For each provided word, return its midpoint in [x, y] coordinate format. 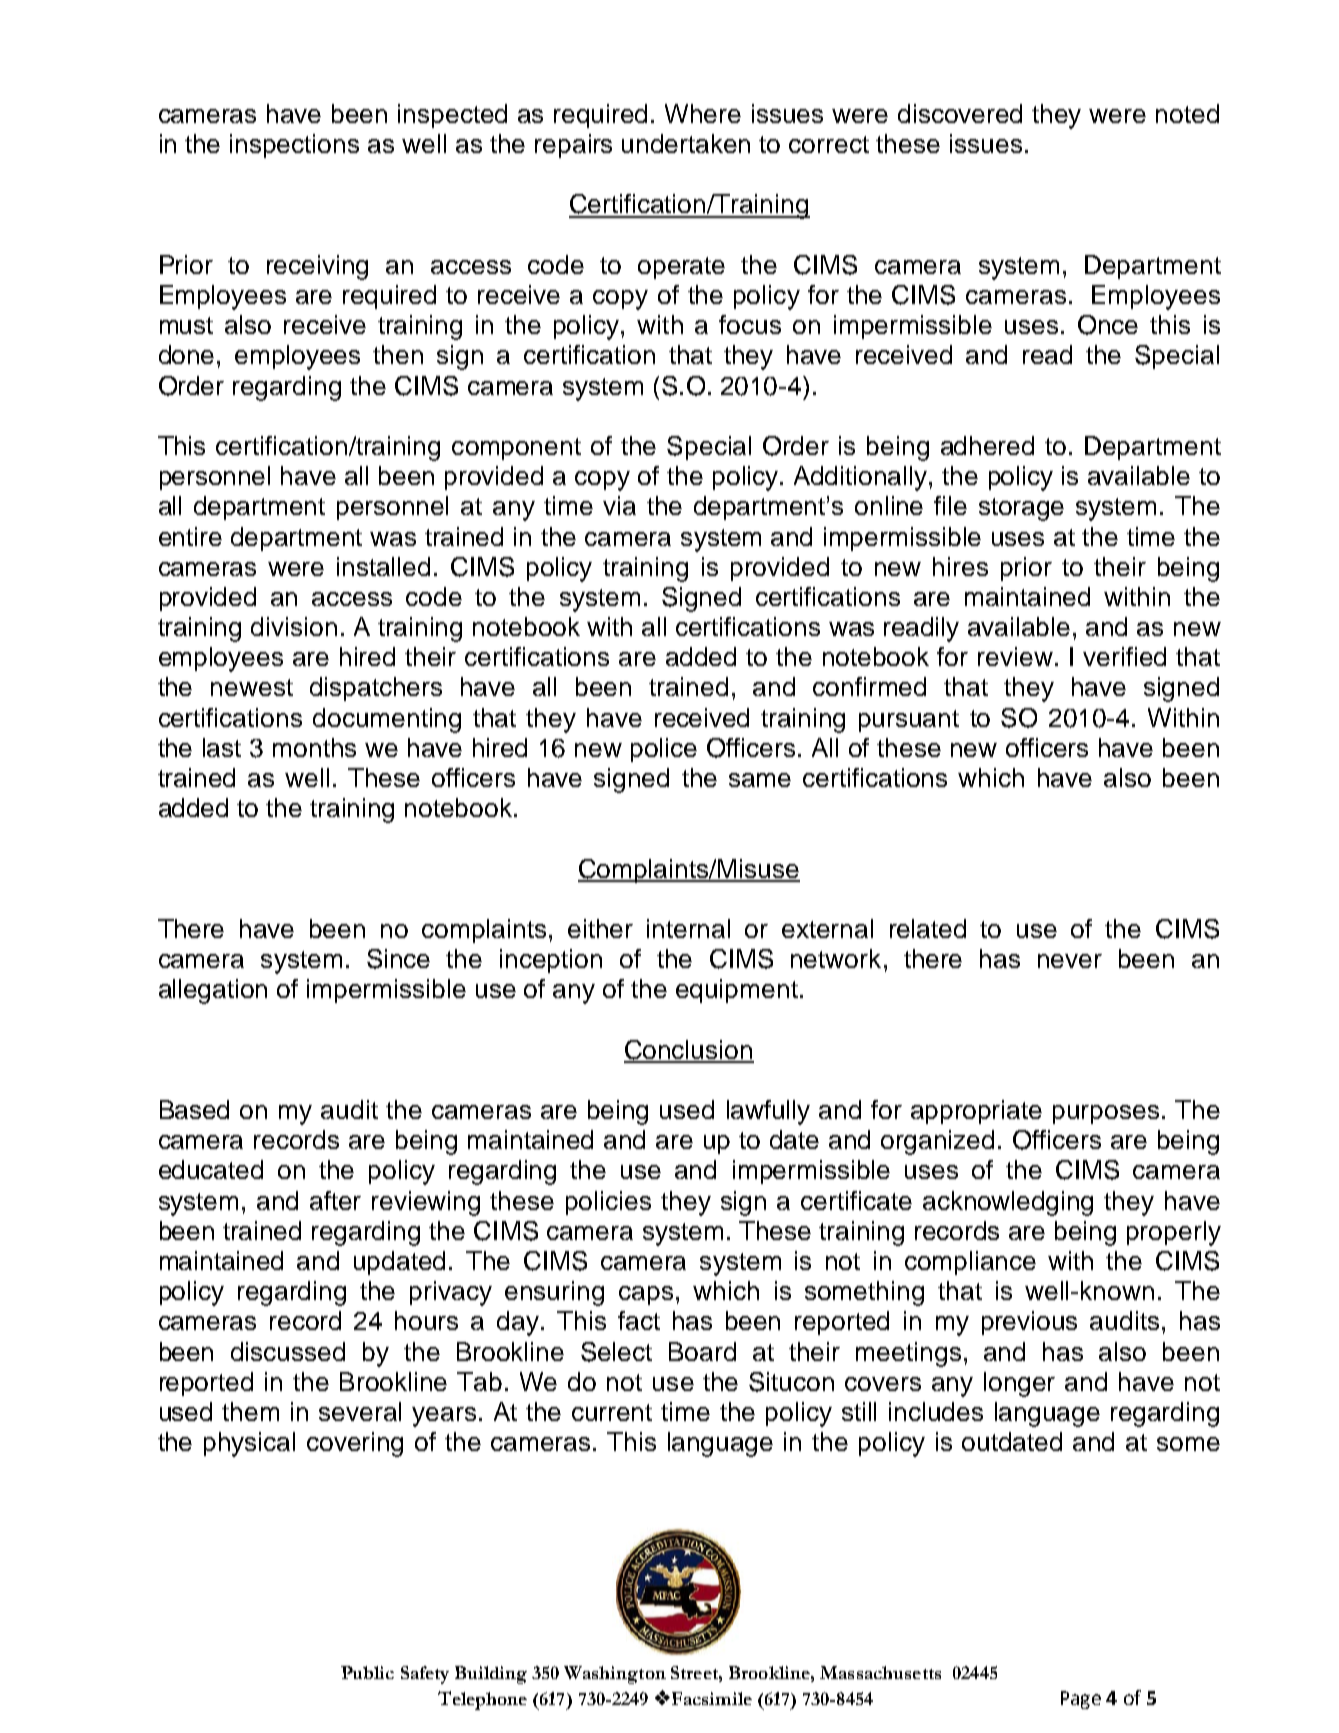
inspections [294, 146]
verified [1124, 656]
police [664, 750]
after [335, 1200]
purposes [1106, 1114]
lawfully [768, 1112]
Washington [615, 1675]
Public [367, 1672]
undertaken [686, 143]
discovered [960, 113]
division [294, 626]
